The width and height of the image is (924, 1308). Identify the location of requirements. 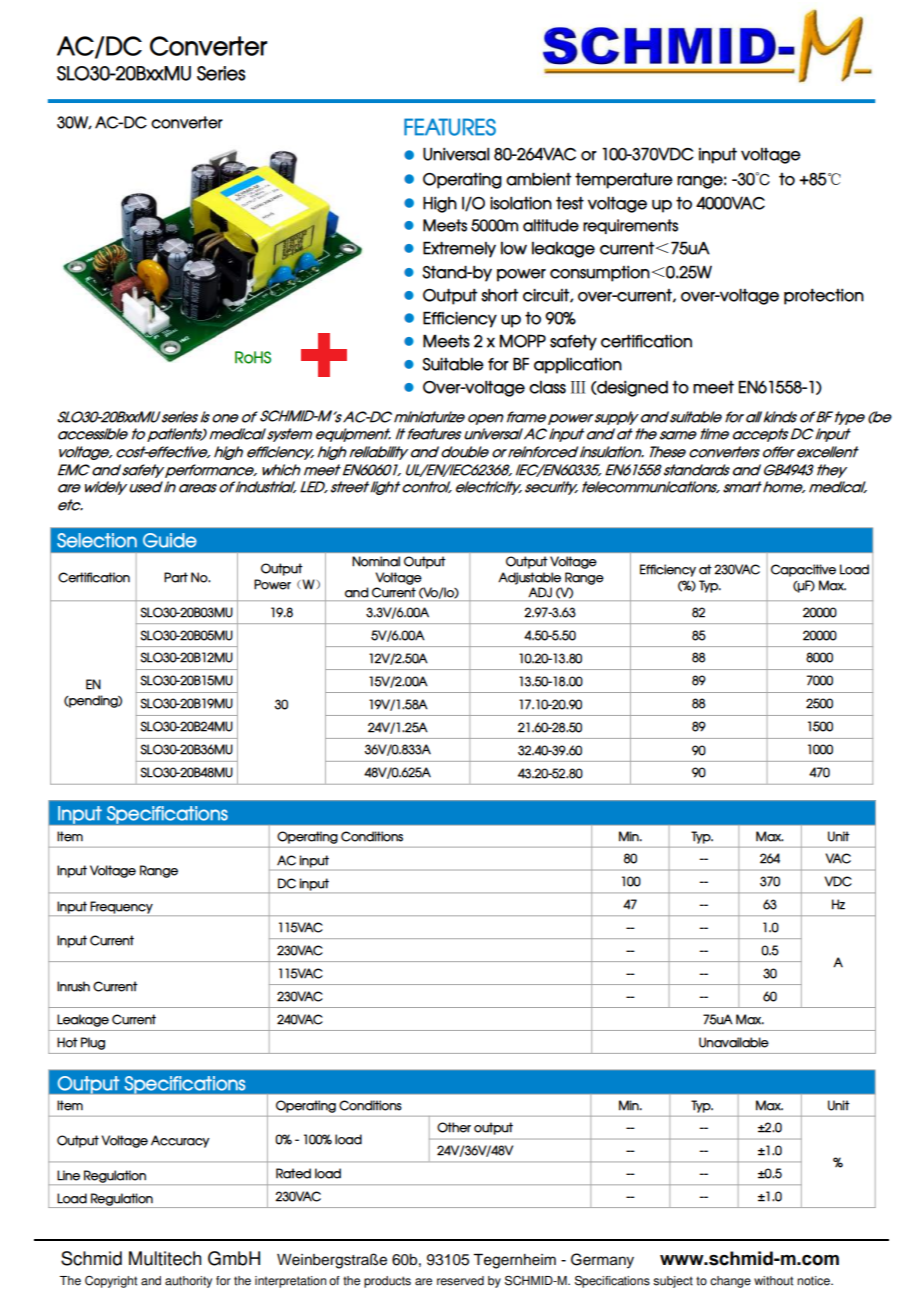
(630, 226).
